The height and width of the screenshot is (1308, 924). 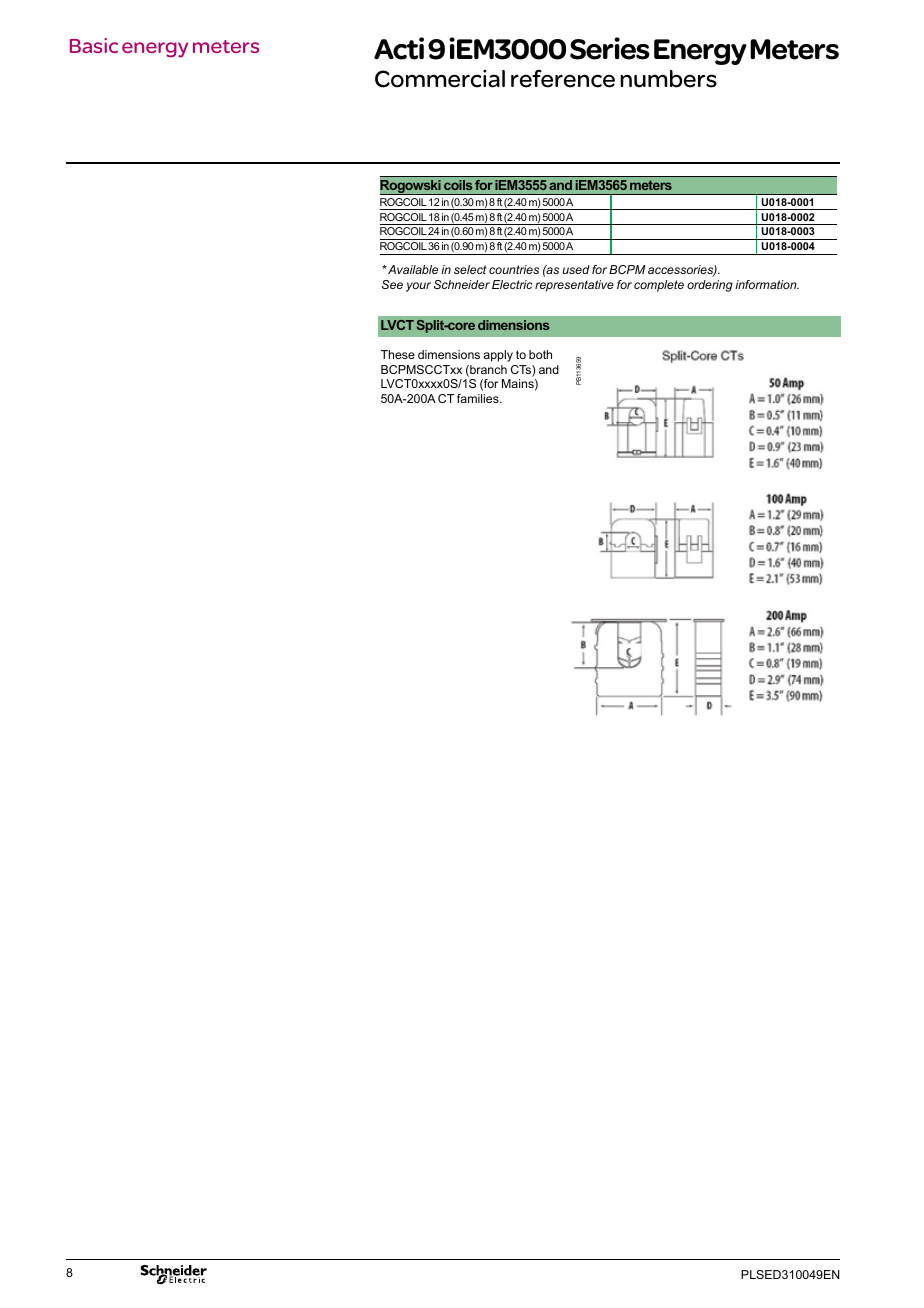 What do you see at coordinates (392, 284) in the screenshot?
I see `See` at bounding box center [392, 284].
